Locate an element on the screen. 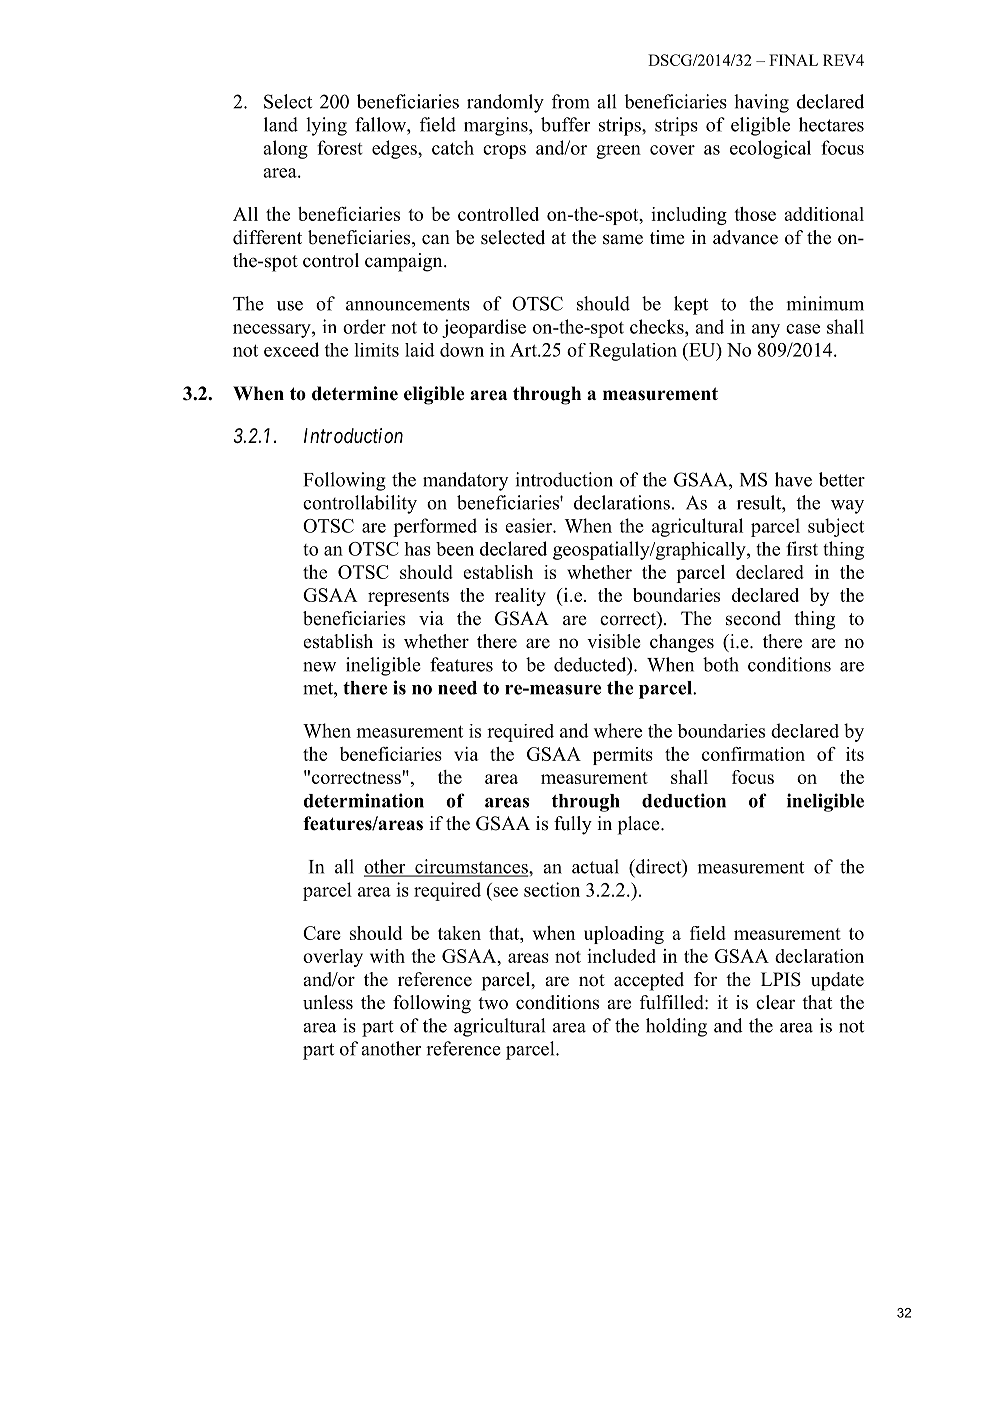 The image size is (997, 1411). any is located at coordinates (766, 331).
